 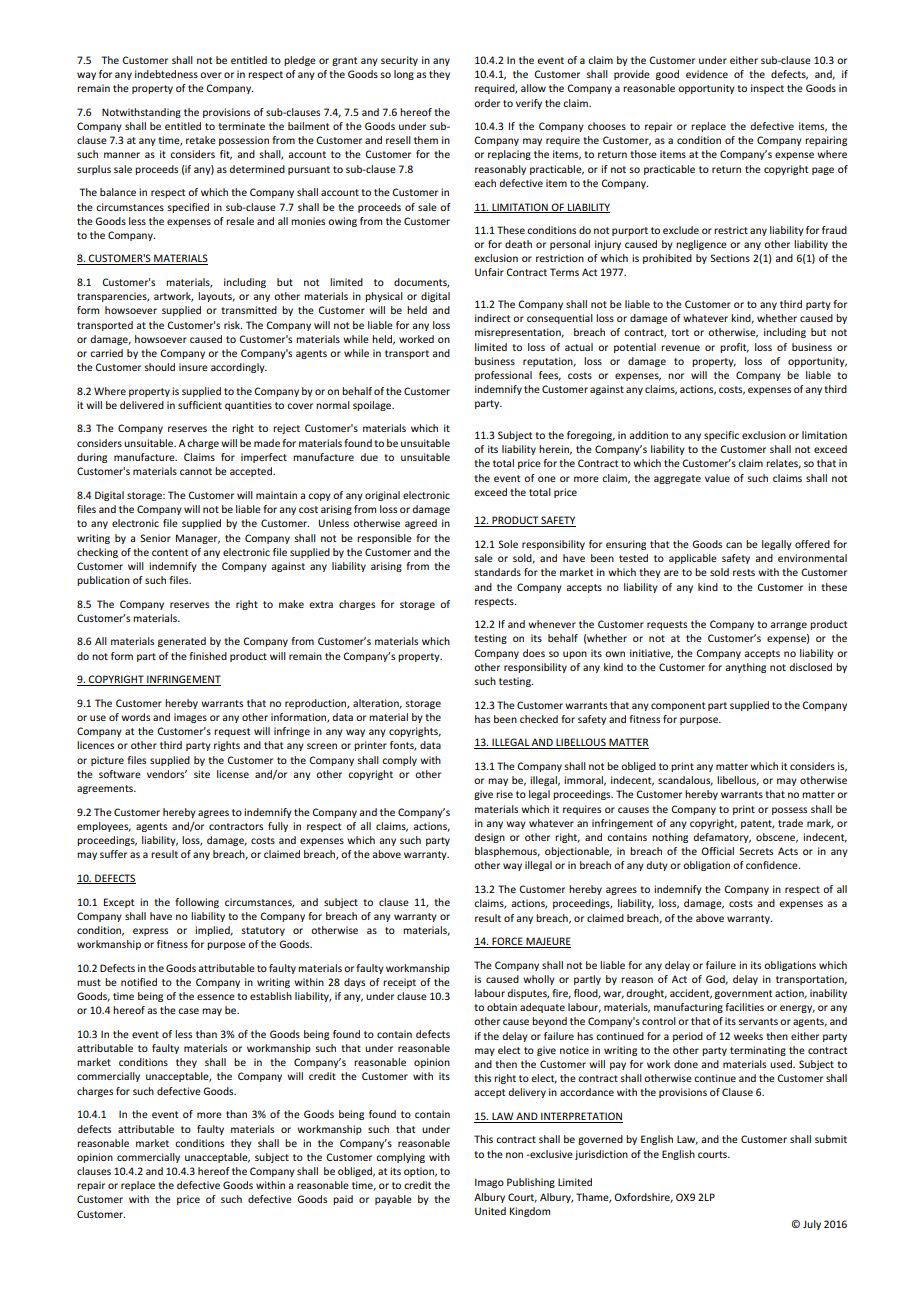 What do you see at coordinates (166, 74) in the image?
I see `indebtedness` at bounding box center [166, 74].
